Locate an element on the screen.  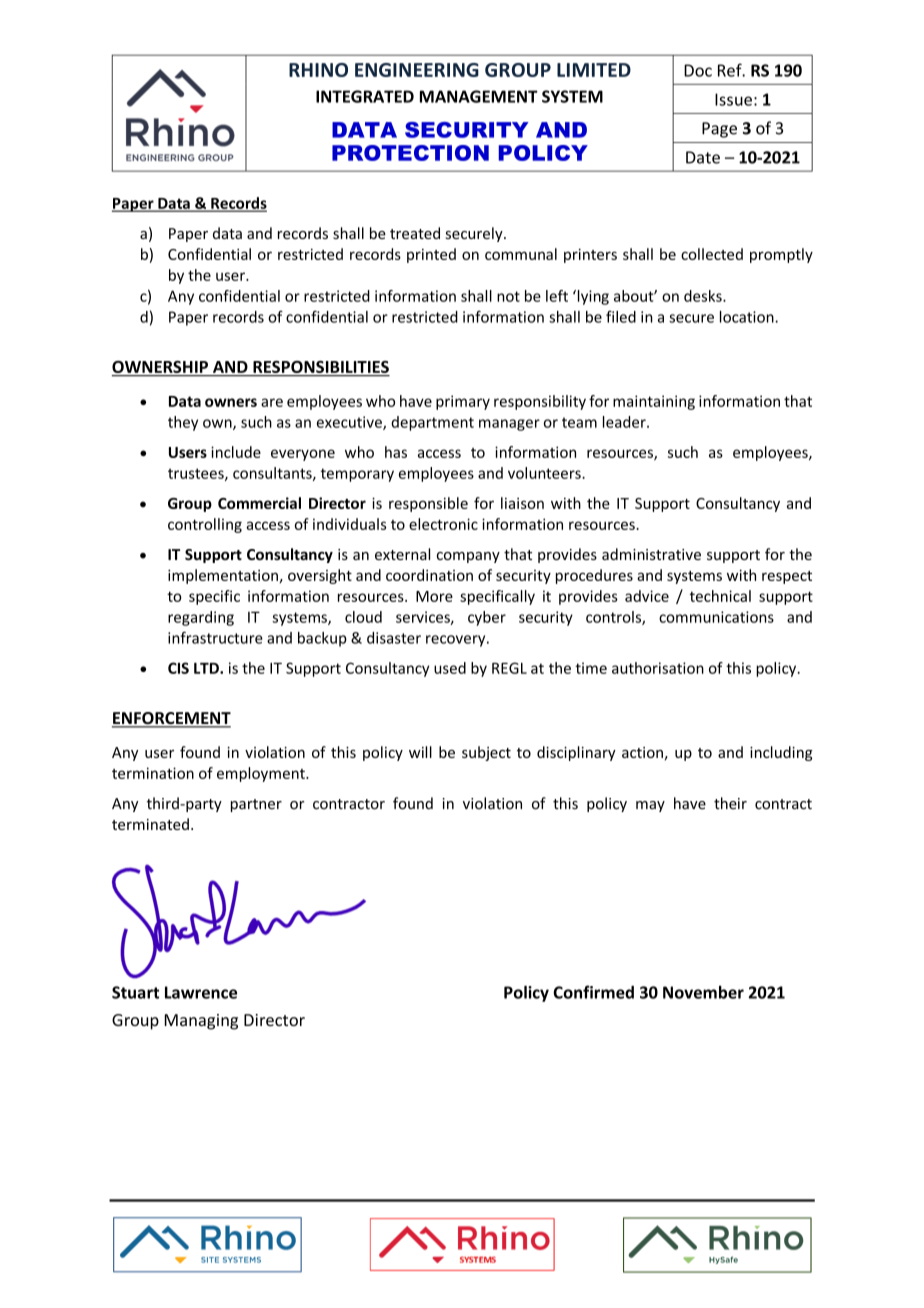
not is located at coordinates (508, 296).
